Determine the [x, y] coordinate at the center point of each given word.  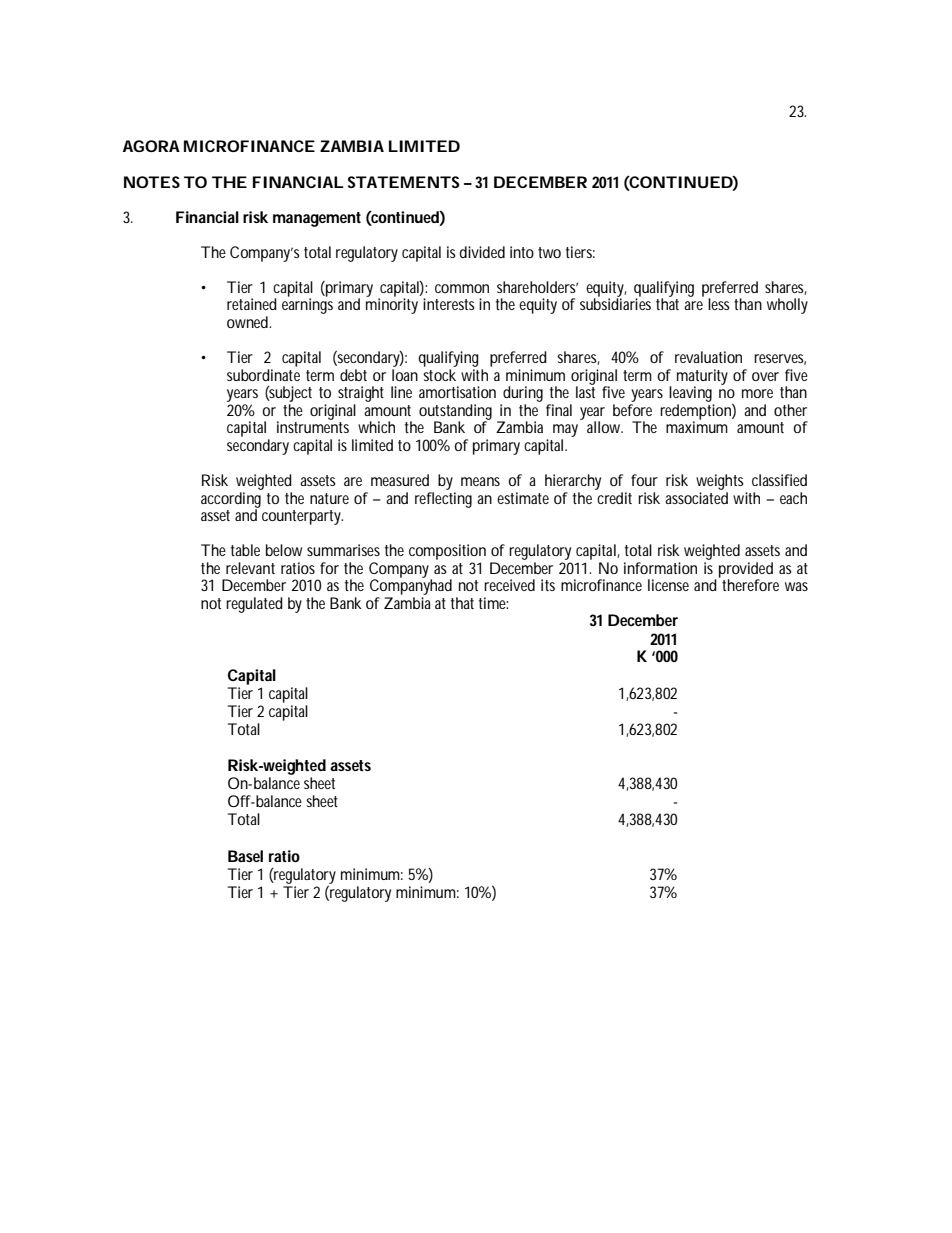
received [509, 585]
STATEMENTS [404, 182]
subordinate [263, 375]
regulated [254, 605]
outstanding [455, 413]
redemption [695, 413]
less [719, 304]
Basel [245, 856]
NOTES [152, 182]
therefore [749, 584]
